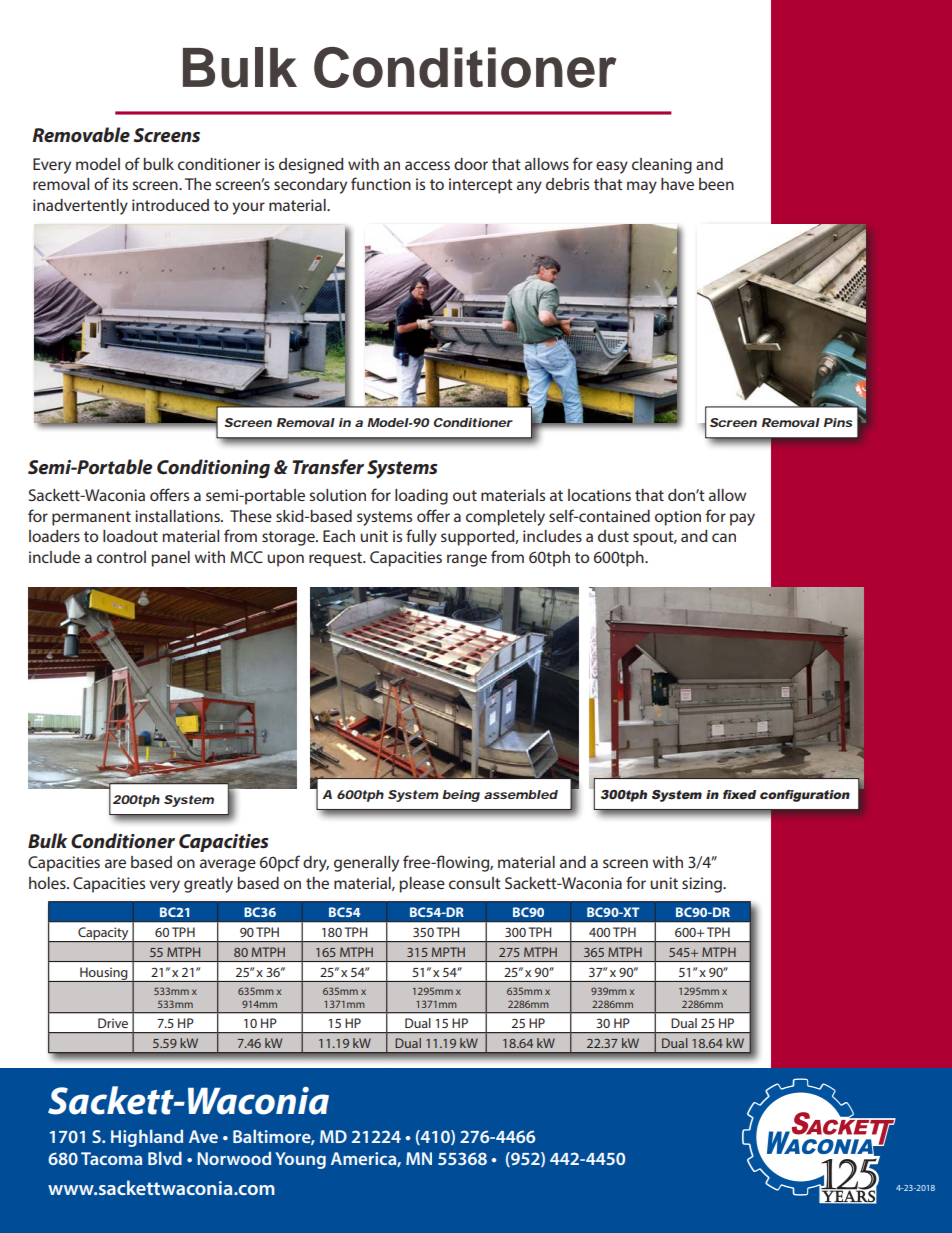 The width and height of the screenshot is (952, 1233). I want to click on Highland, so click(147, 1138).
